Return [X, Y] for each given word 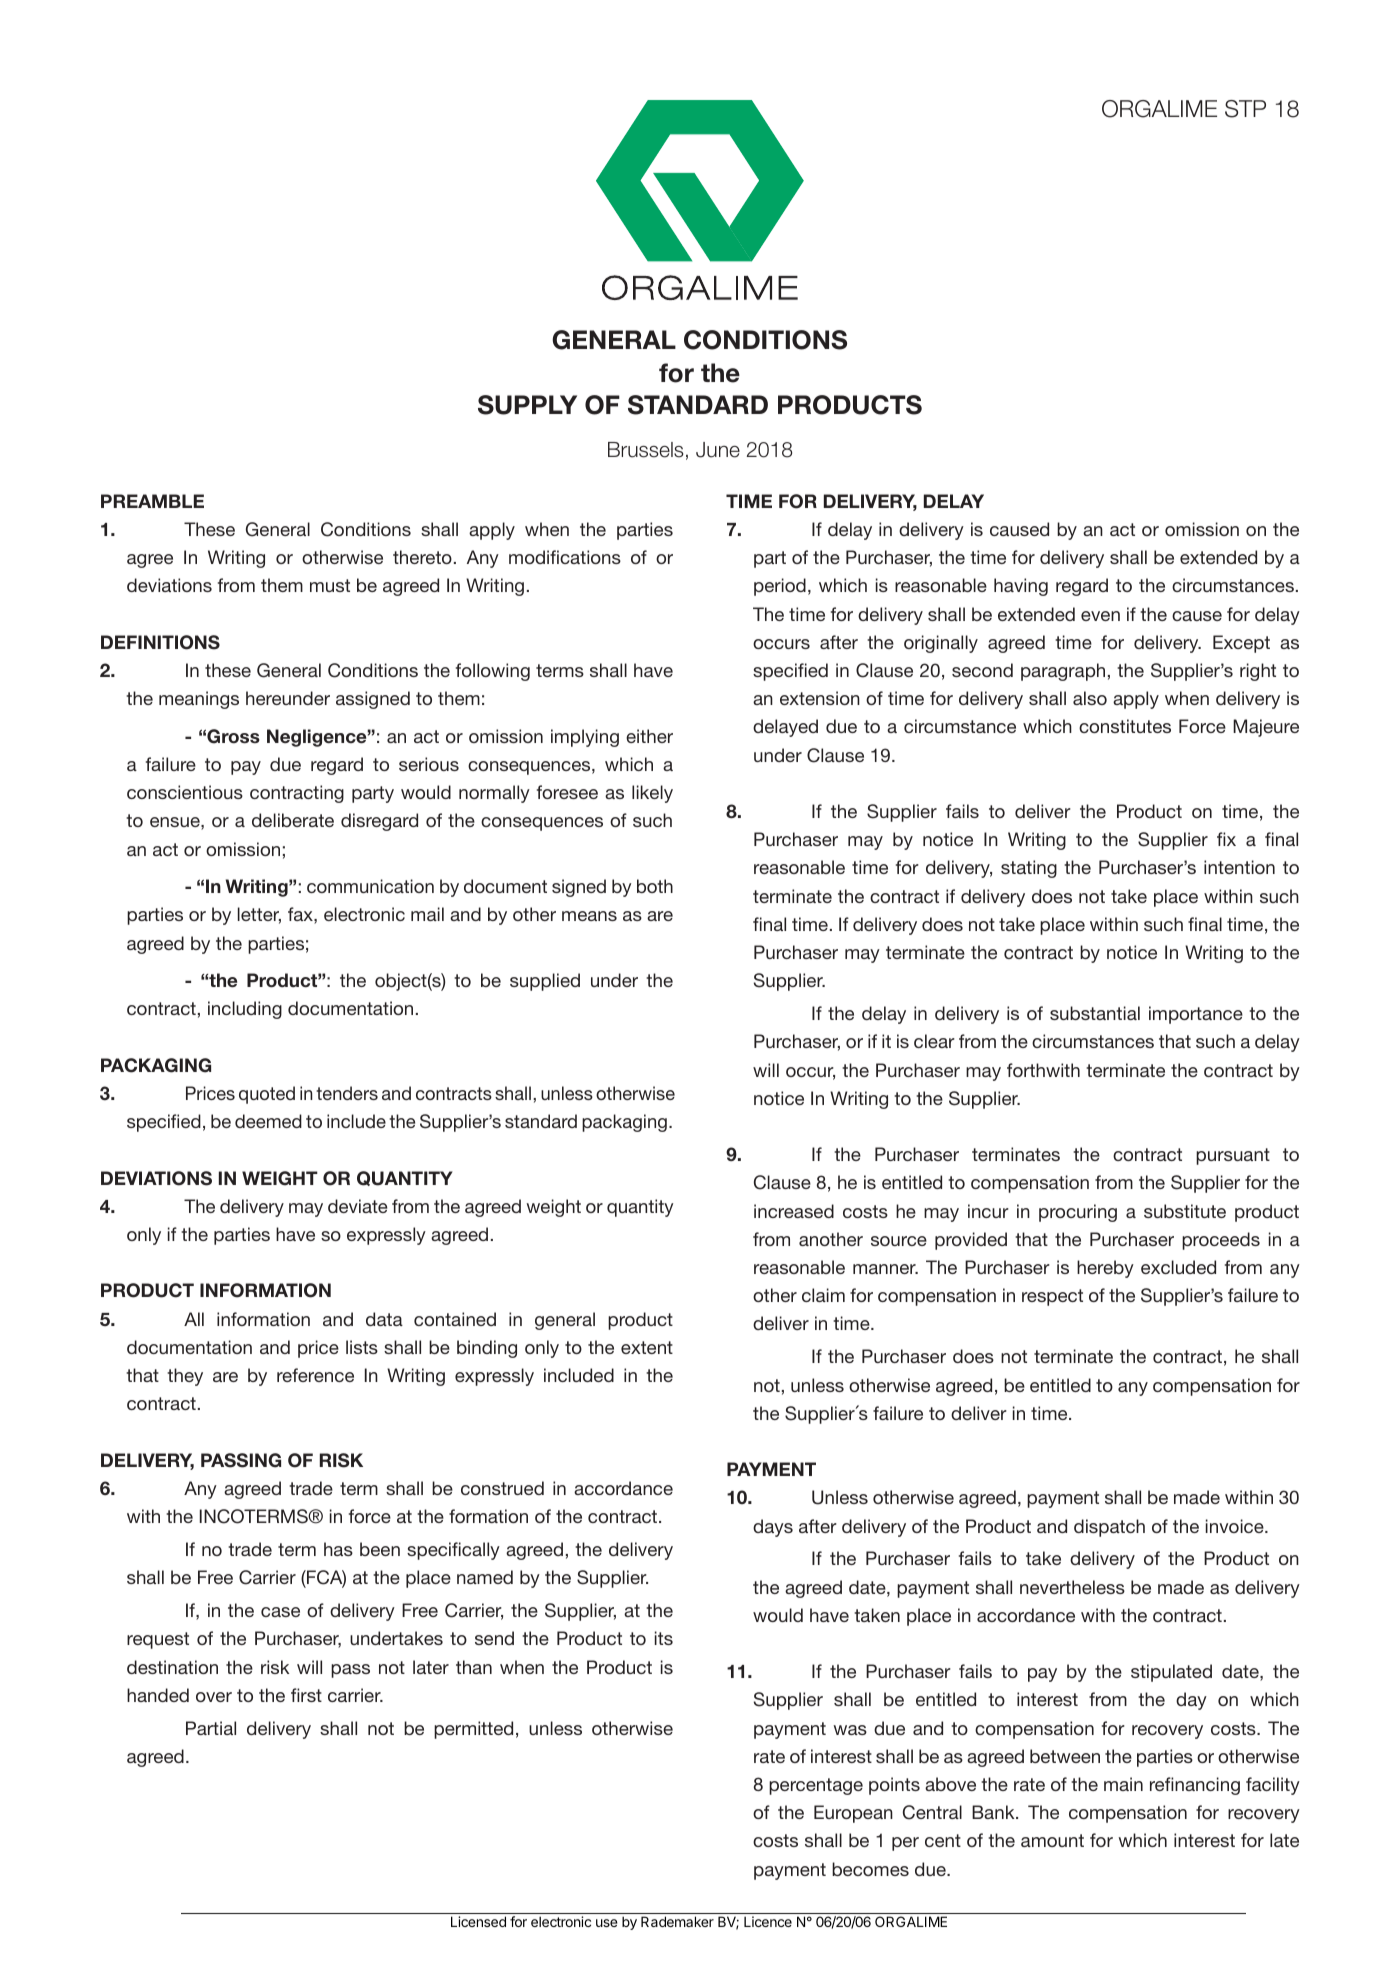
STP [1245, 109]
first [306, 1695]
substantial [1095, 1013]
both [655, 886]
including [245, 1010]
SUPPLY [527, 405]
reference [315, 1375]
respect [1052, 1297]
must [330, 585]
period [780, 587]
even [1100, 616]
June [718, 450]
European [853, 1814]
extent [647, 1347]
